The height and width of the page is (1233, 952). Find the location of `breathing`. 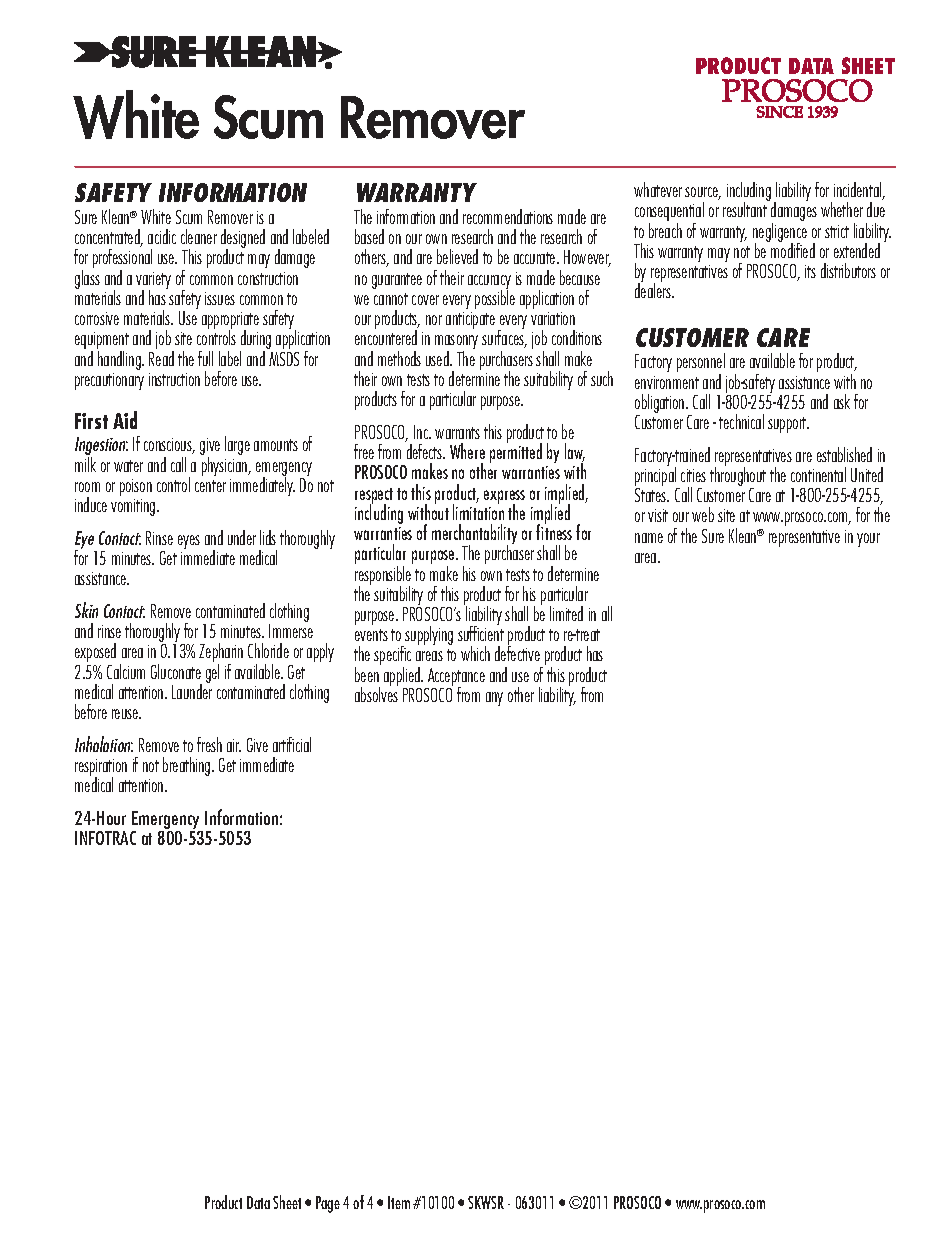

breathing is located at coordinates (188, 766).
